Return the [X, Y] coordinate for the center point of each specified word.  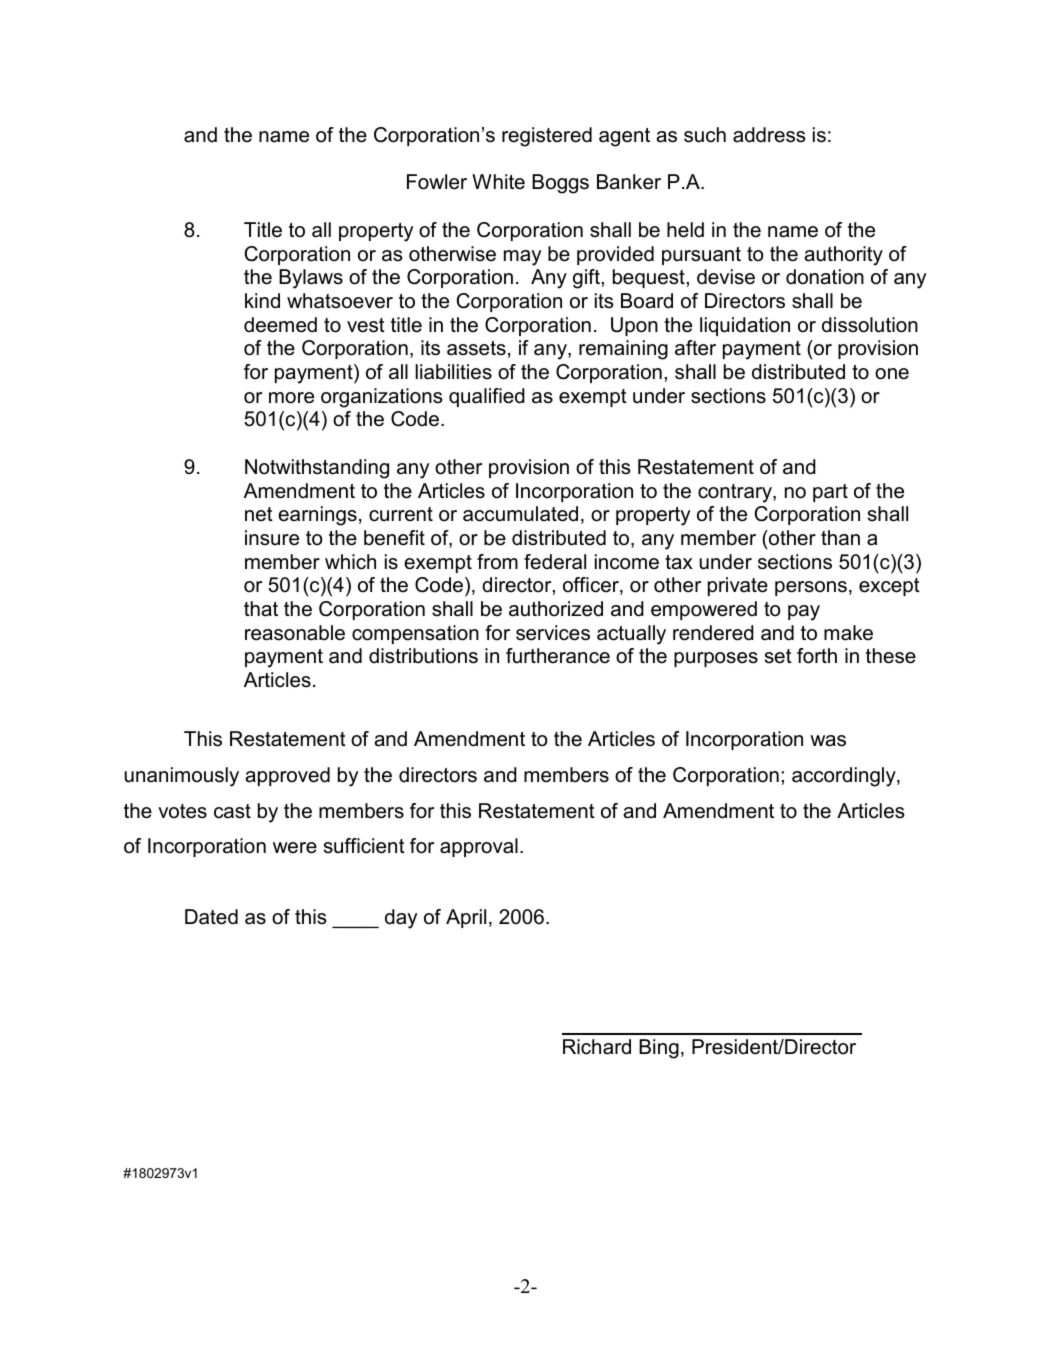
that [261, 609]
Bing [659, 1049]
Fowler [437, 182]
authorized [556, 609]
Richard [597, 1047]
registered [547, 137]
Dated [211, 917]
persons [811, 588]
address [769, 135]
